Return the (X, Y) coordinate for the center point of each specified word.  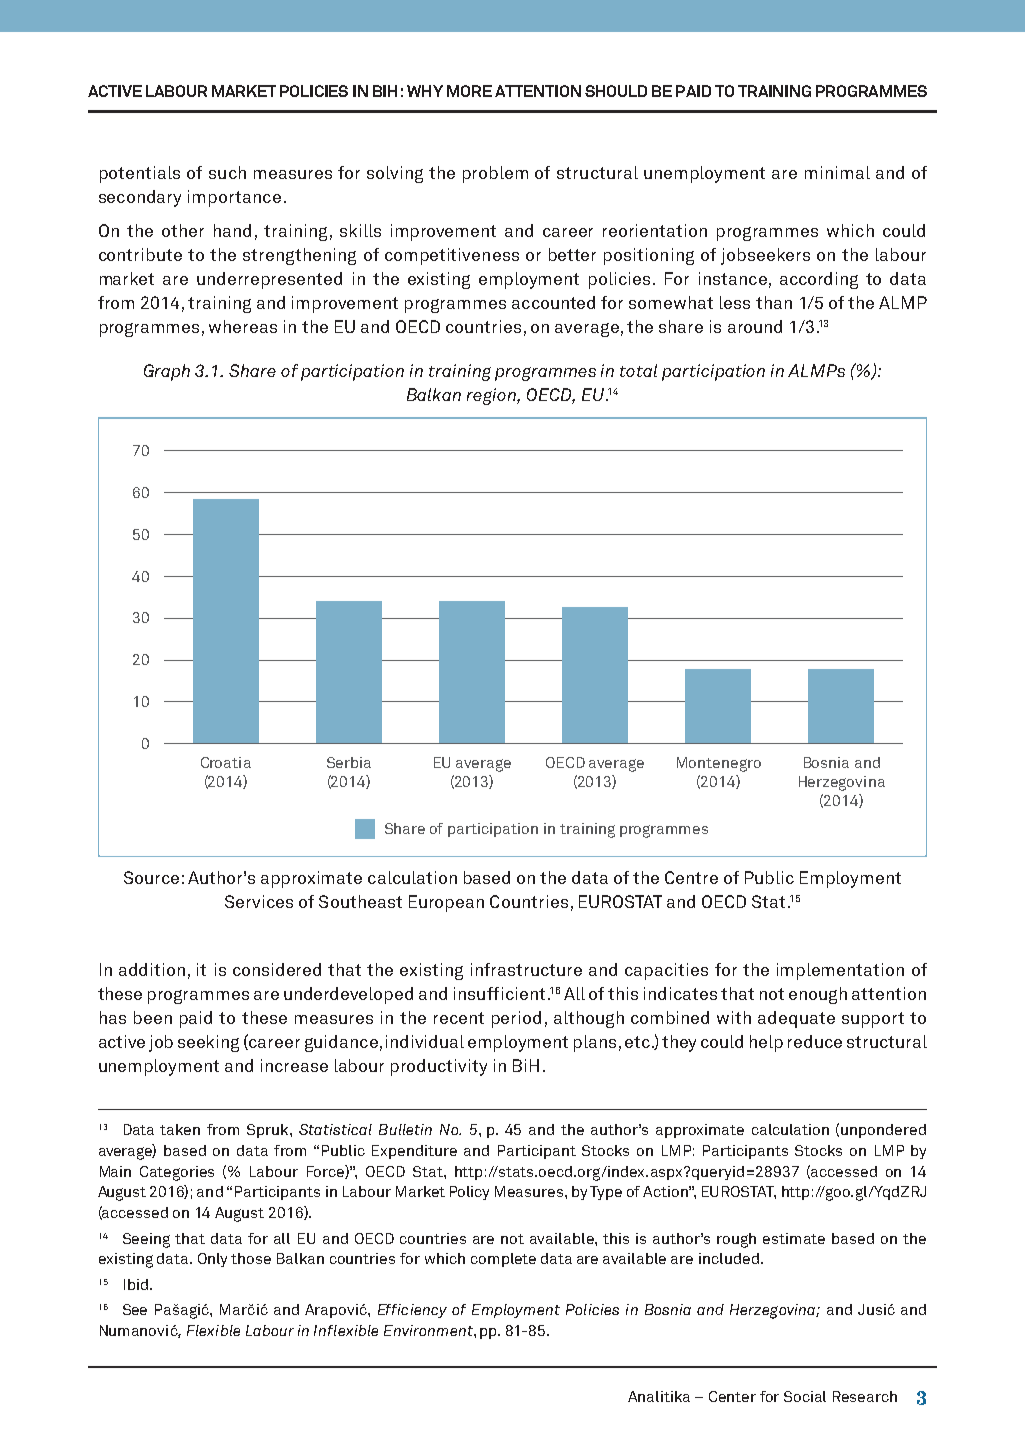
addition (152, 969)
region (492, 396)
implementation (840, 971)
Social (805, 1396)
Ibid (136, 1284)
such (227, 172)
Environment (429, 1330)
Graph (167, 372)
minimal (837, 172)
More (469, 91)
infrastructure (526, 969)
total (638, 370)
